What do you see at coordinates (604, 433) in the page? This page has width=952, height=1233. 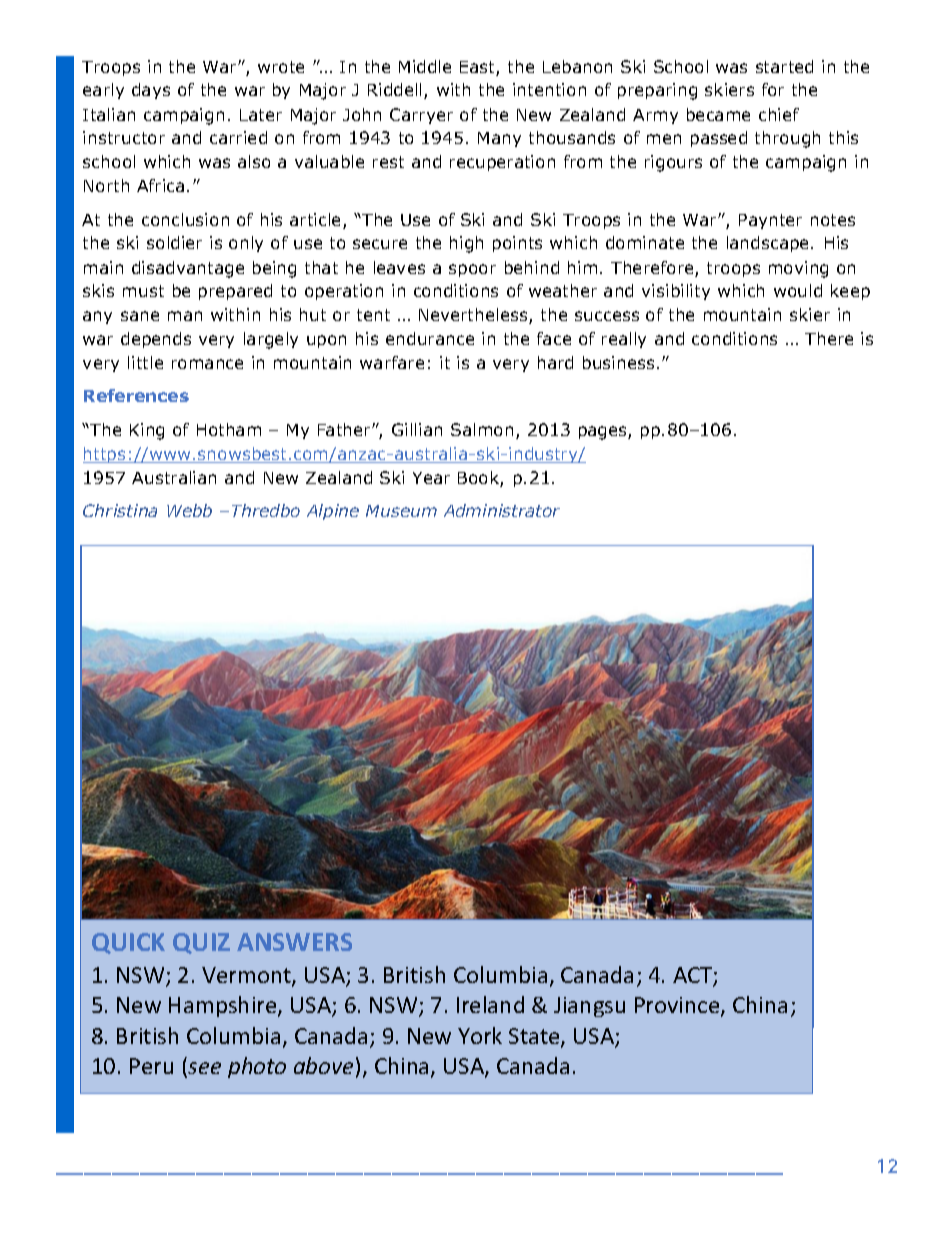 I see `pages` at bounding box center [604, 433].
